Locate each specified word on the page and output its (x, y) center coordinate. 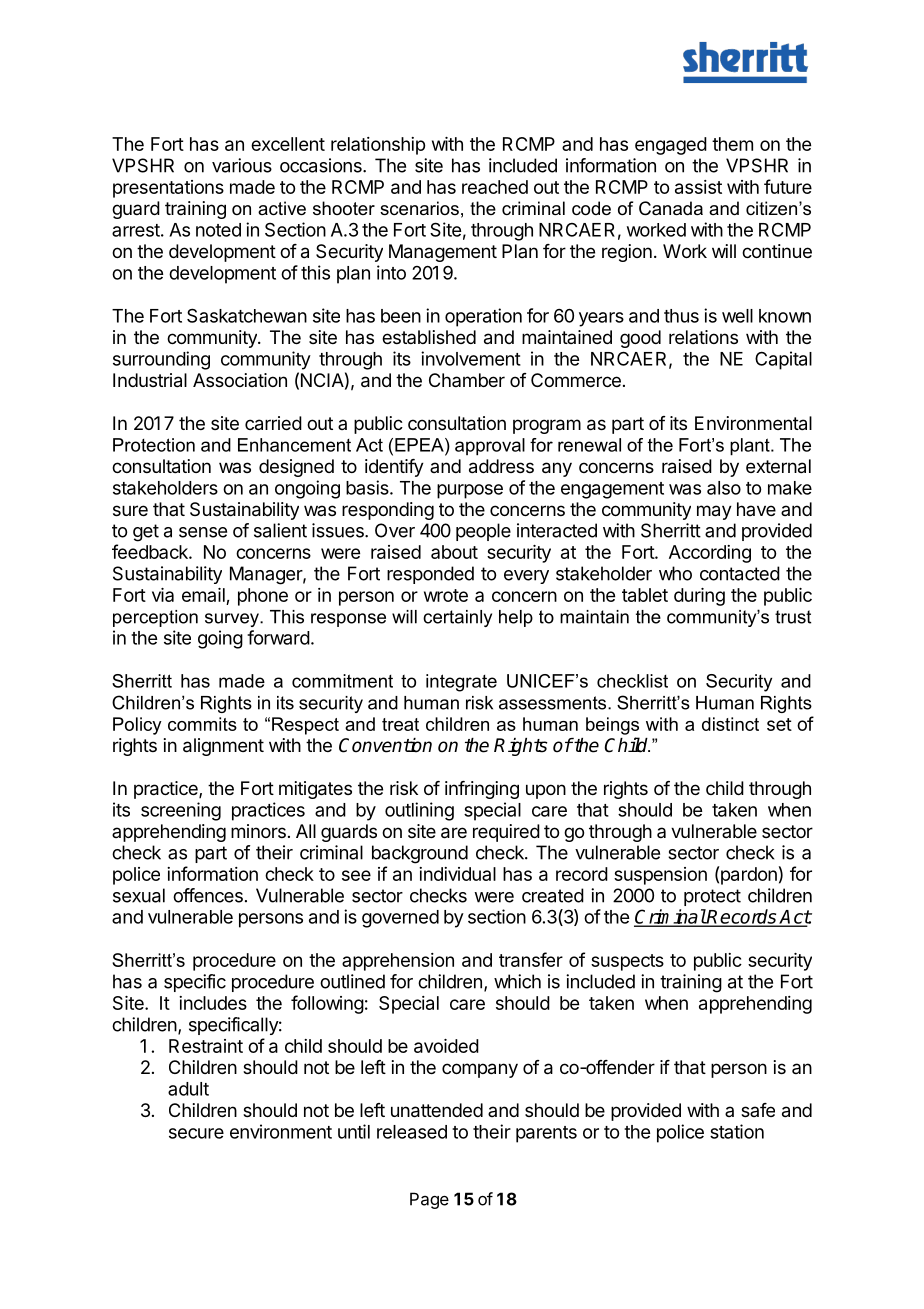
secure (196, 1133)
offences (208, 895)
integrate (461, 683)
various (242, 165)
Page (429, 1200)
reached (495, 187)
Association (240, 380)
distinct (730, 724)
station (737, 1131)
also (724, 488)
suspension (660, 876)
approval (490, 447)
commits (202, 724)
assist (698, 187)
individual (457, 874)
